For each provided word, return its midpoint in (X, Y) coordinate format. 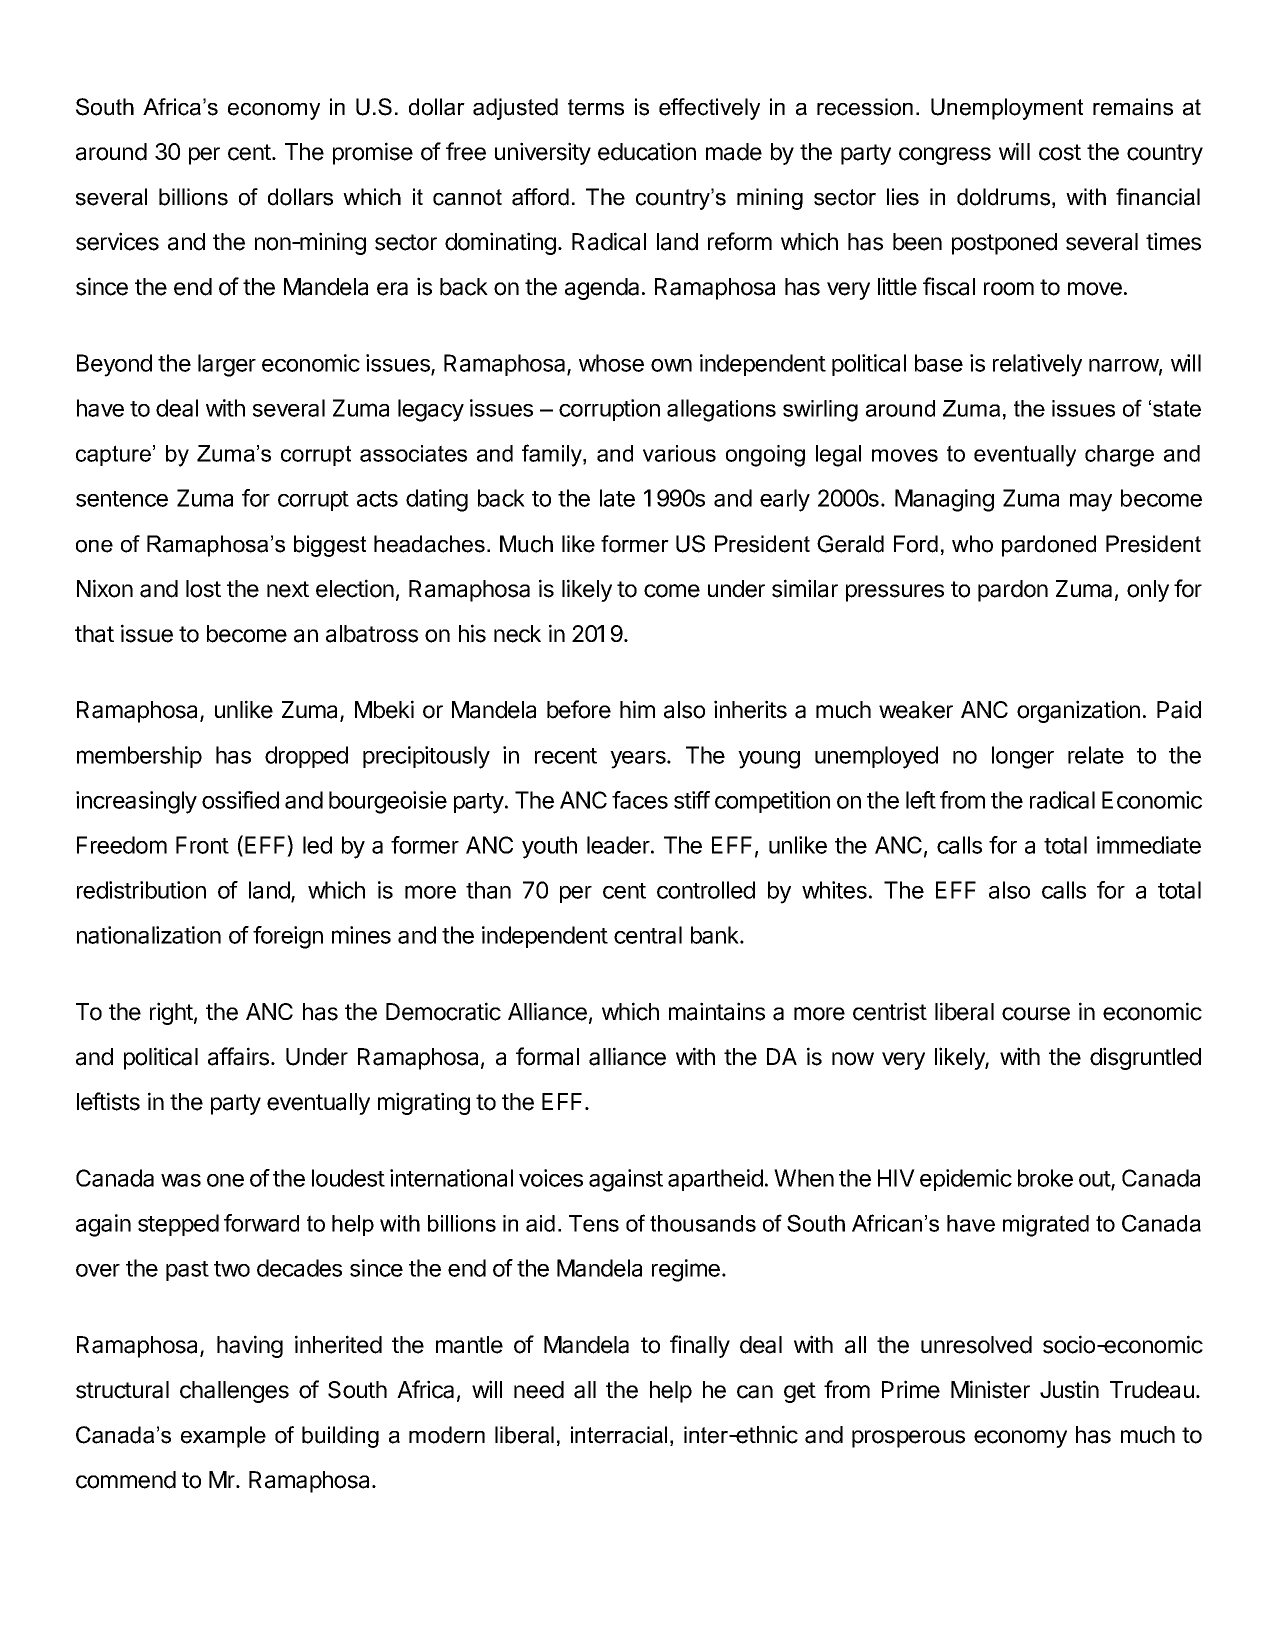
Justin (1069, 1389)
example (223, 1437)
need (539, 1390)
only (1148, 591)
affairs (238, 1056)
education (647, 151)
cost (1060, 152)
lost (203, 589)
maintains (717, 1011)
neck (517, 634)
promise (373, 153)
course (1036, 1014)
